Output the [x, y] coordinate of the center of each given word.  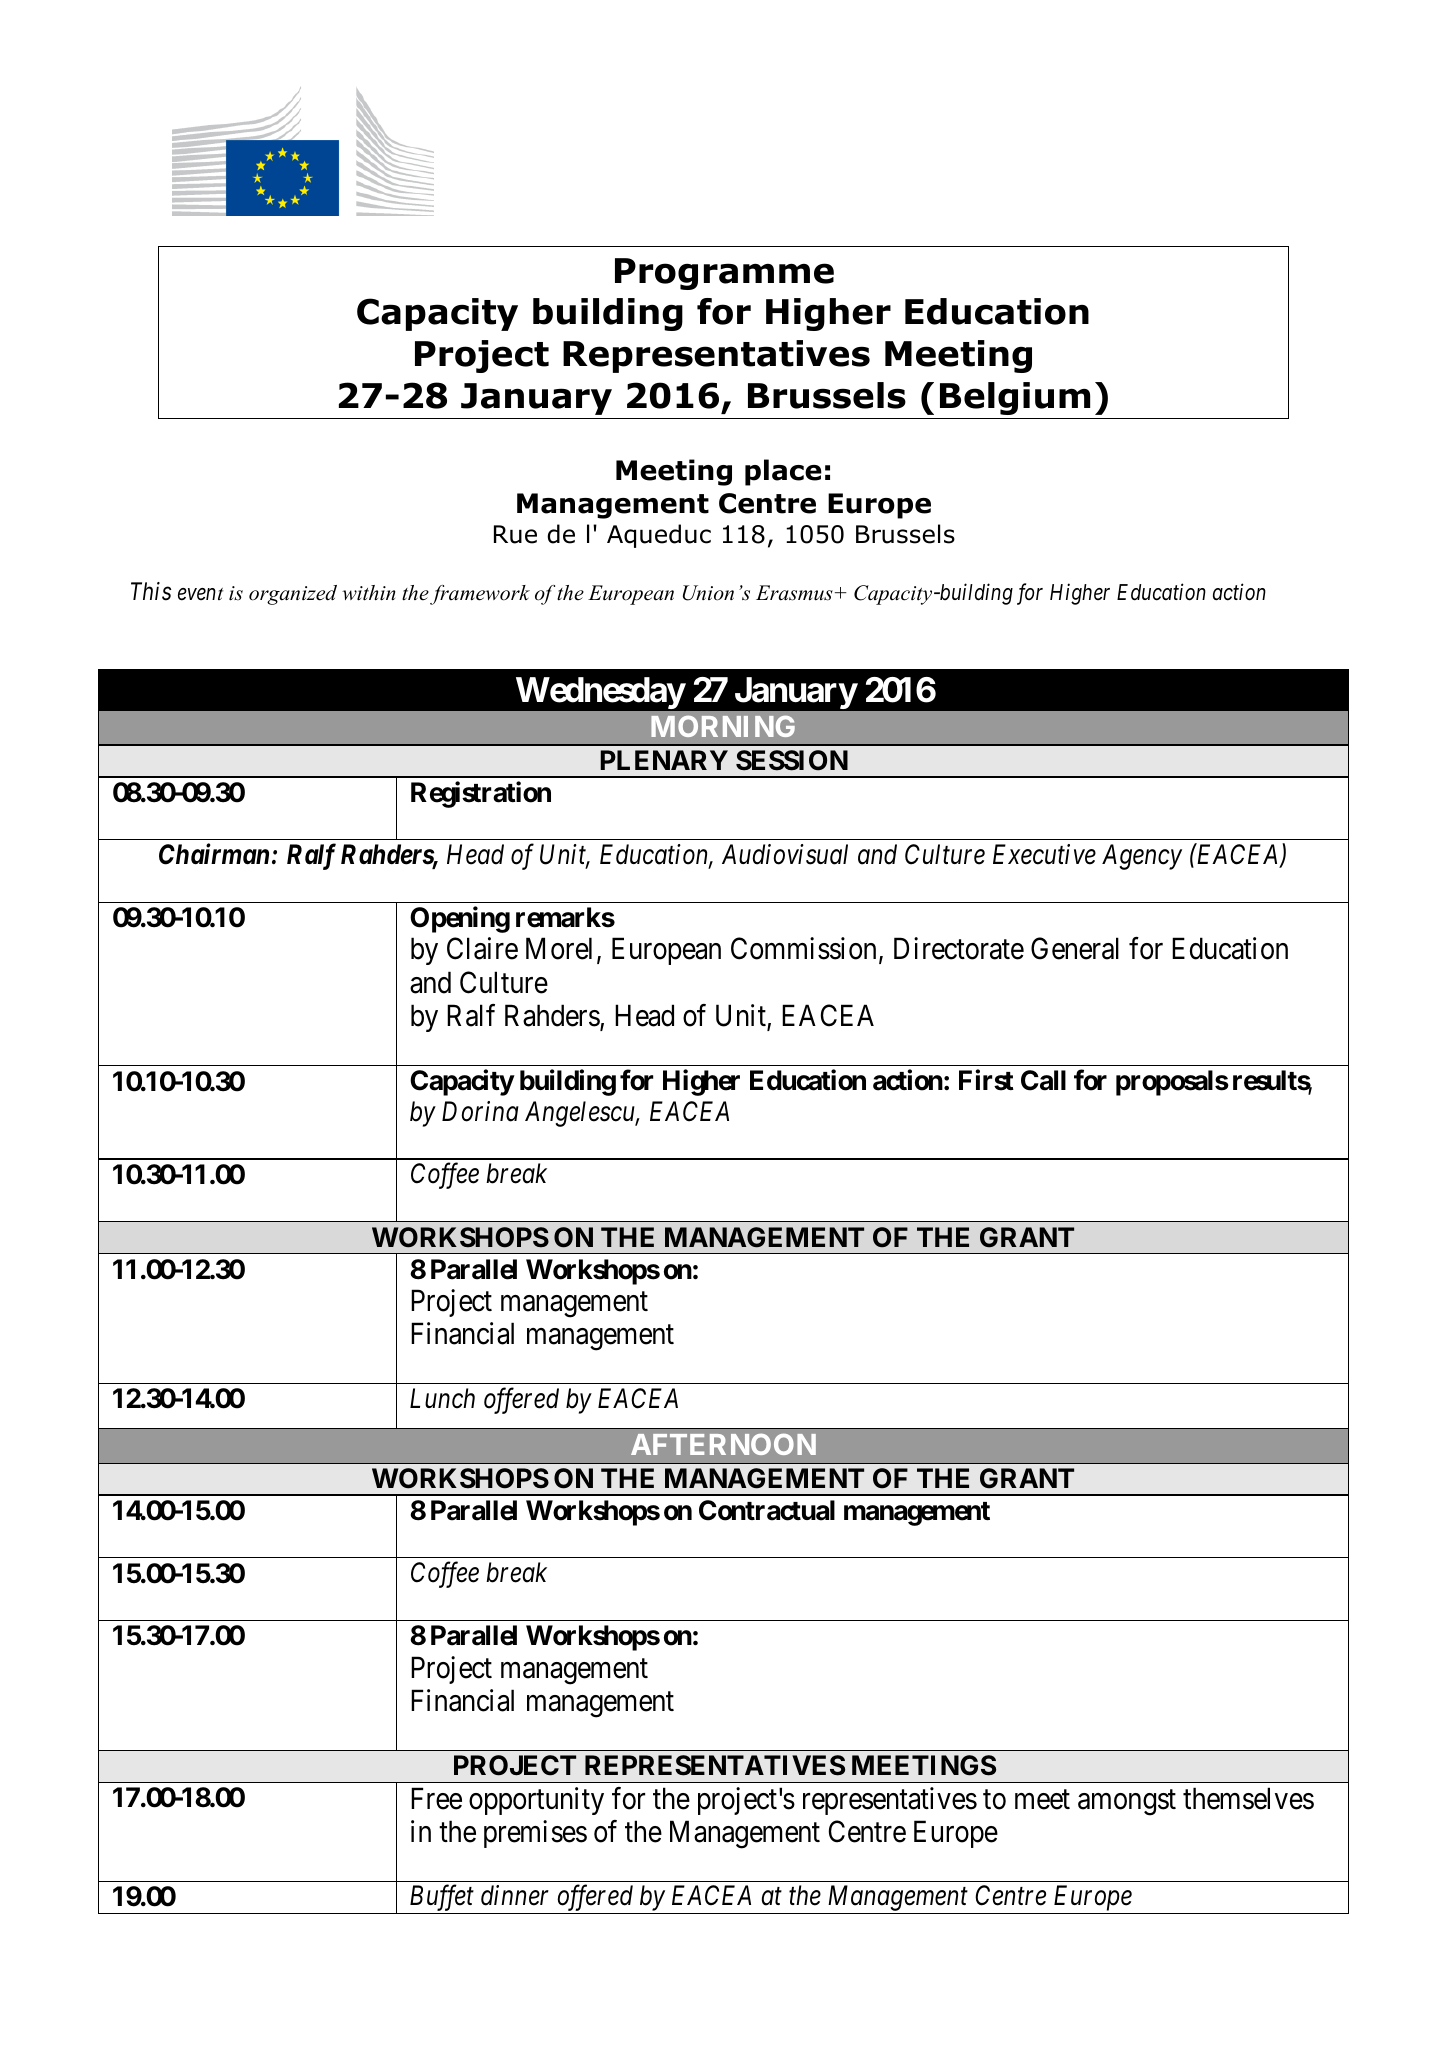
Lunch [442, 1398]
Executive [1044, 854]
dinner [515, 1895]
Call [1043, 1080]
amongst [1127, 1803]
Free [436, 1798]
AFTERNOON [723, 1444]
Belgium [1015, 398]
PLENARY [664, 760]
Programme [724, 274]
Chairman [214, 854]
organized [293, 595]
